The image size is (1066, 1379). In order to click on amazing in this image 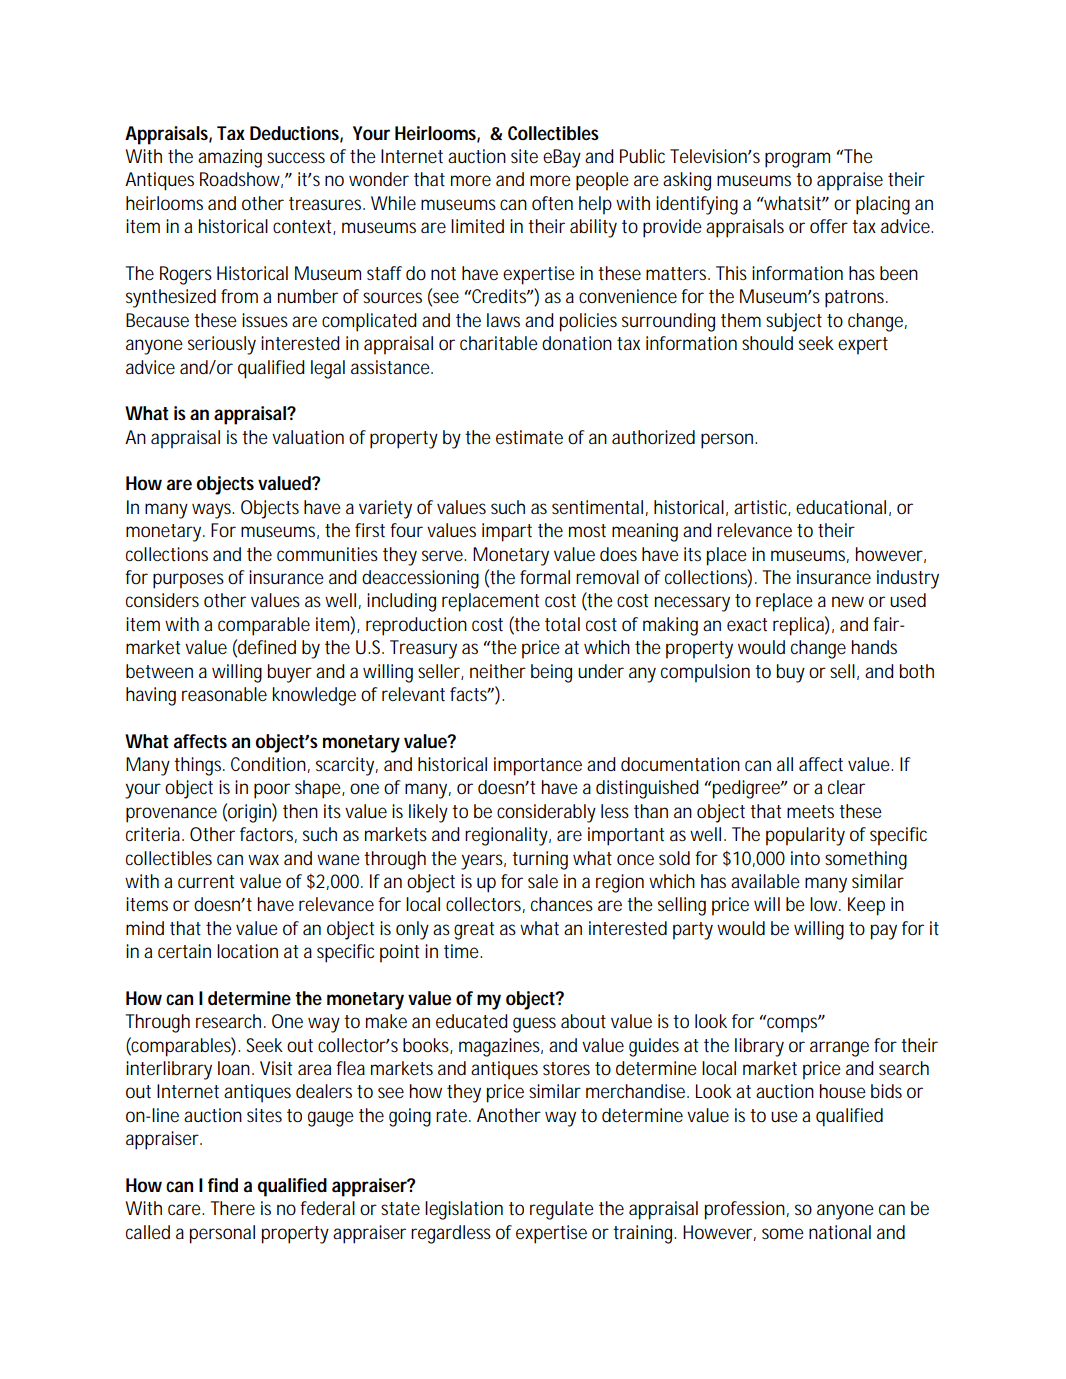, I will do `click(230, 158)`.
